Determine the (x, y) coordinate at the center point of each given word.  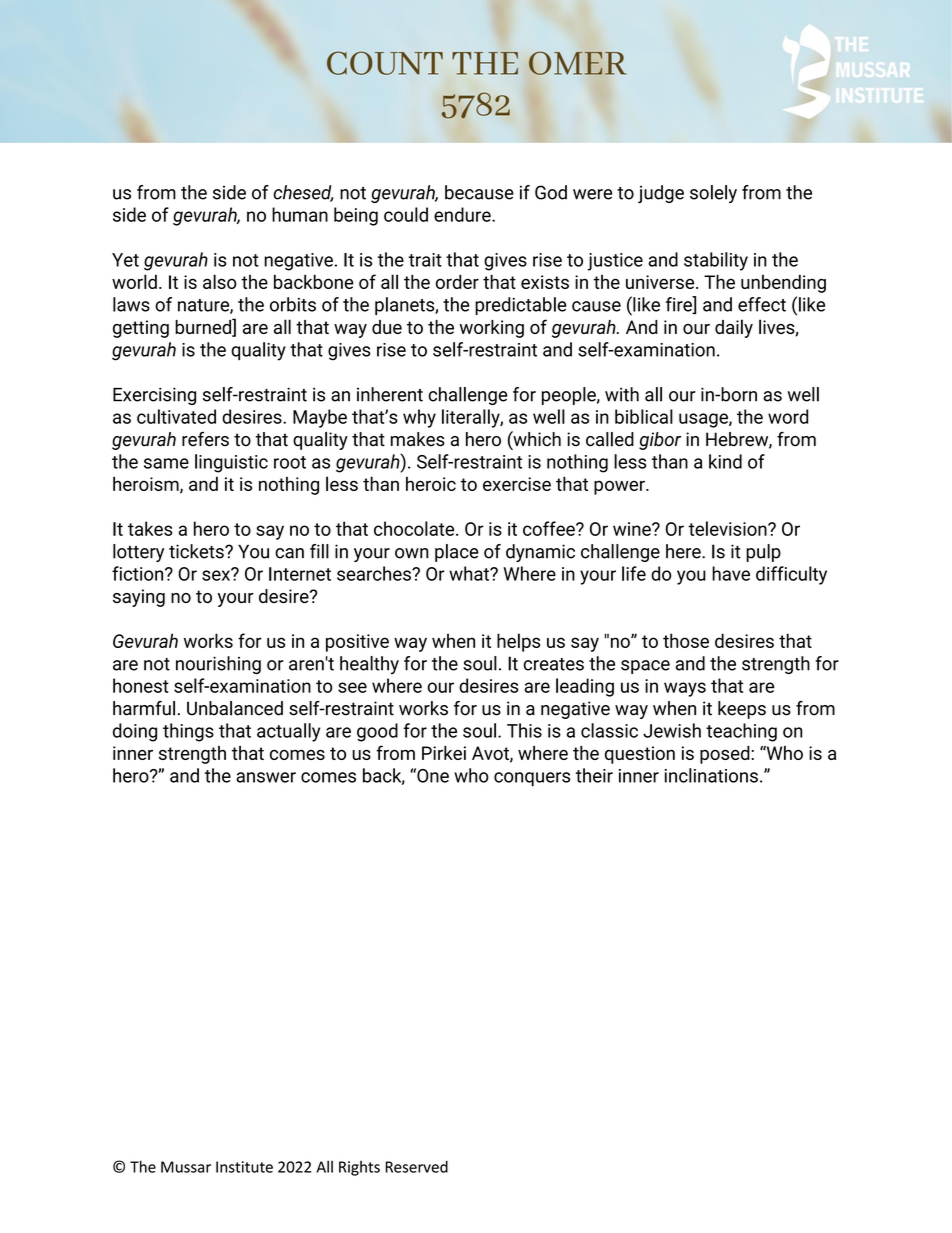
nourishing (218, 665)
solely (713, 194)
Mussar (186, 1167)
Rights (359, 1168)
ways (685, 689)
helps (518, 642)
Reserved (417, 1167)
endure (463, 214)
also (220, 281)
